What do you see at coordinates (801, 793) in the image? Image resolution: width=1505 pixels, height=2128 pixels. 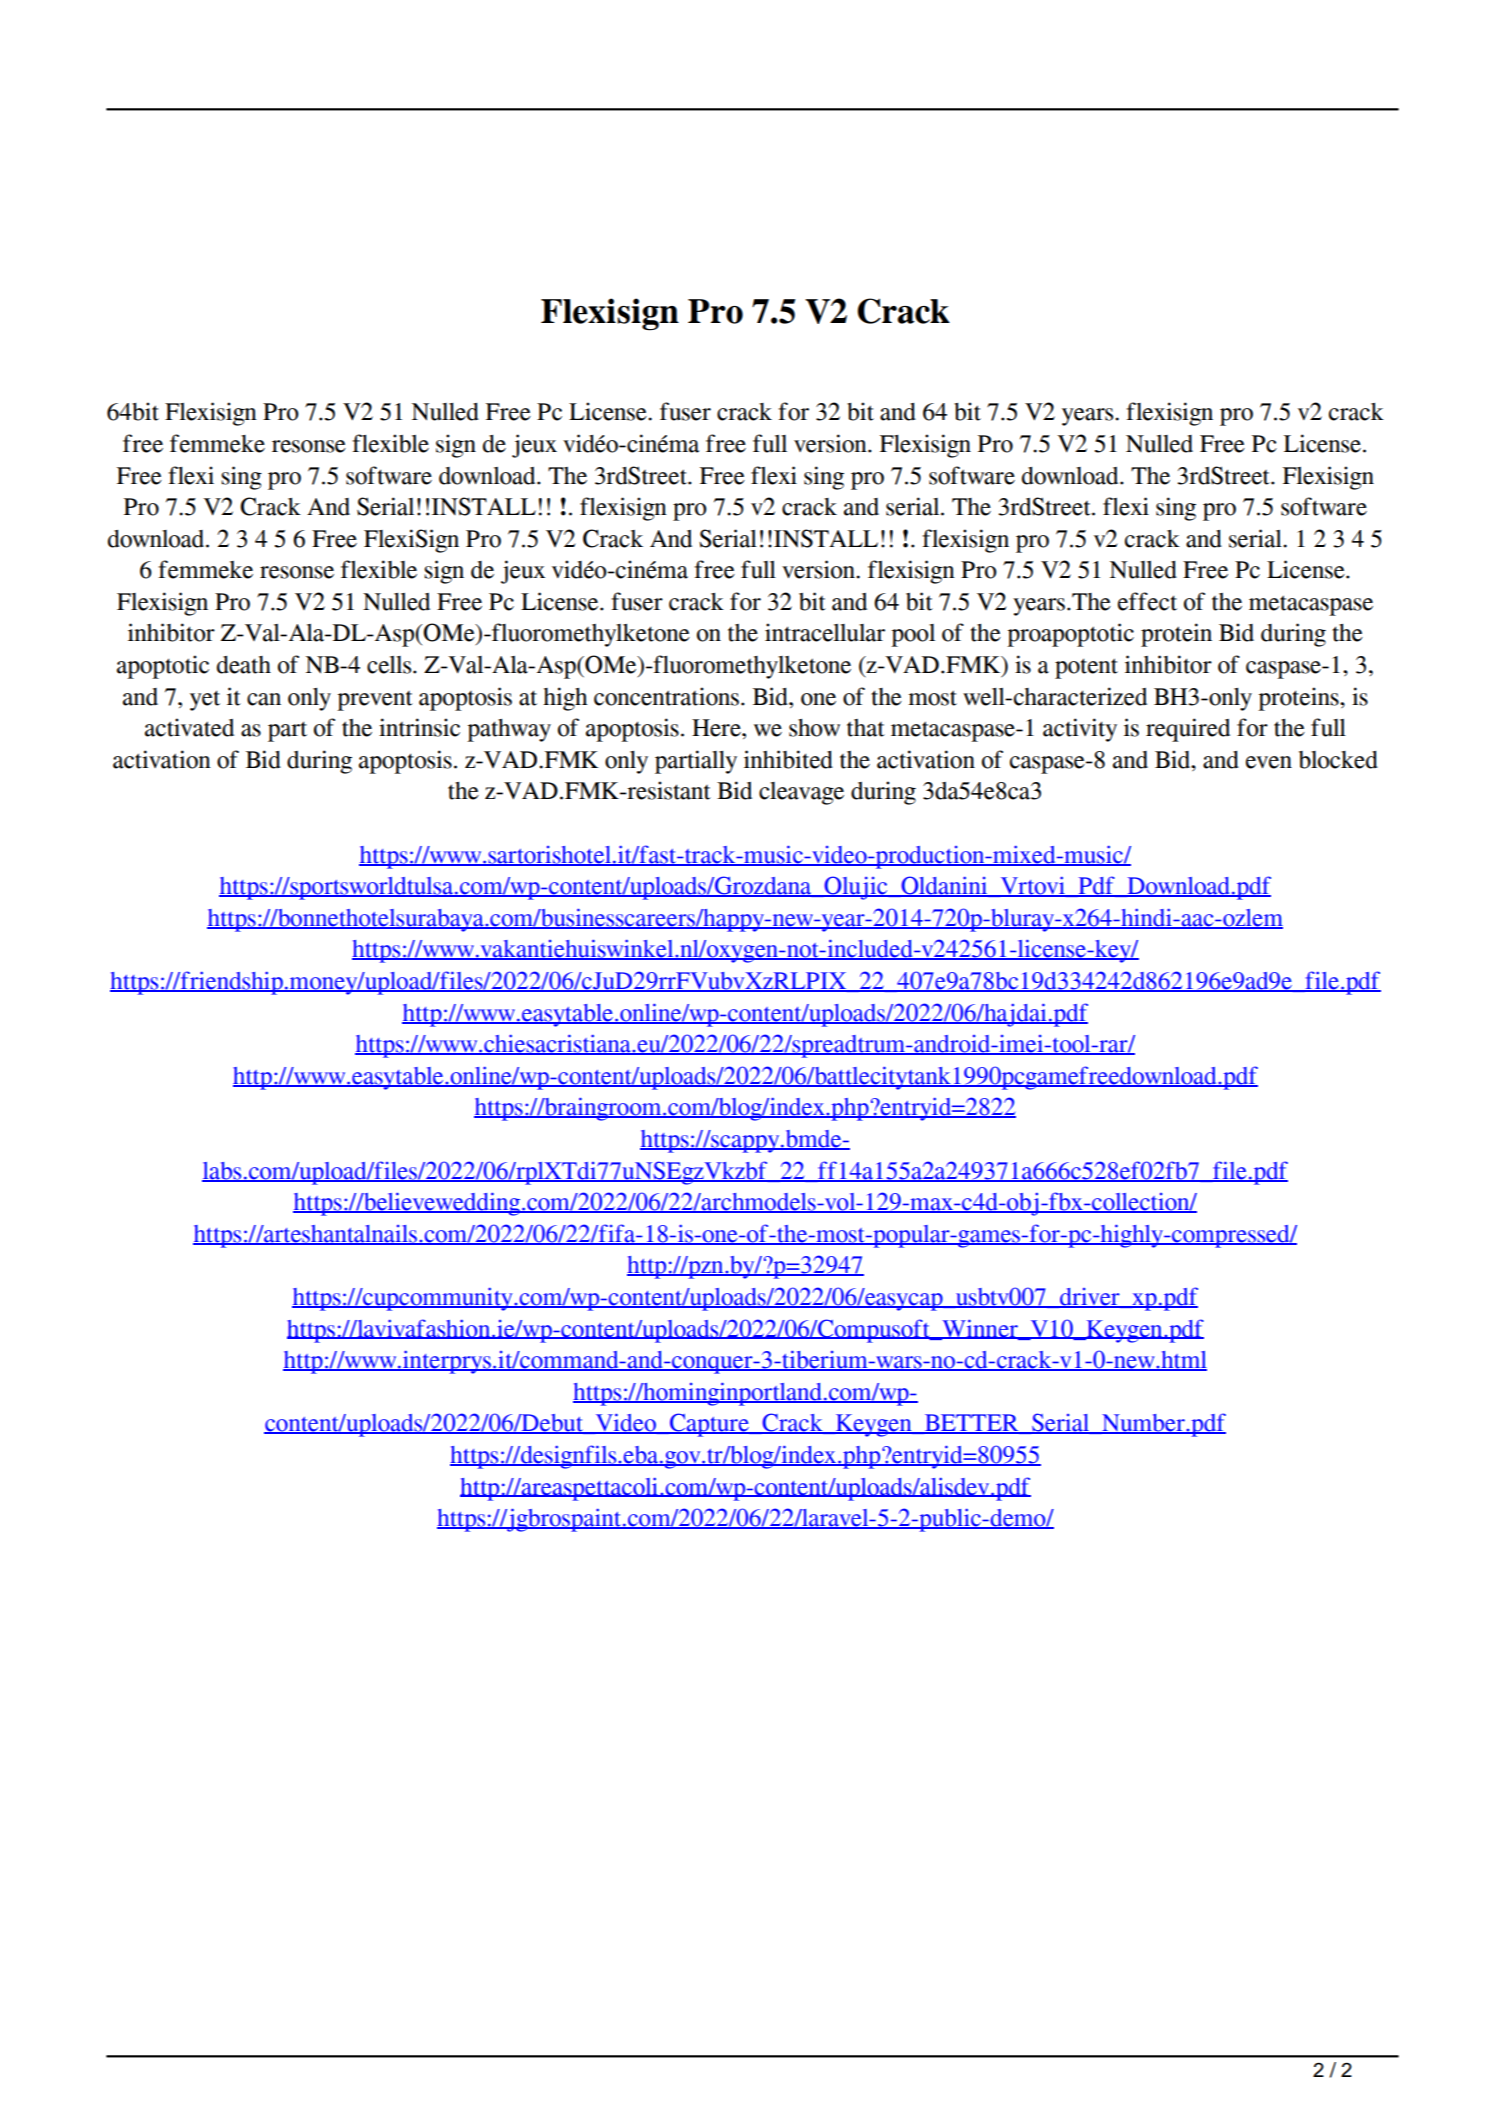 I see `cleavage` at bounding box center [801, 793].
